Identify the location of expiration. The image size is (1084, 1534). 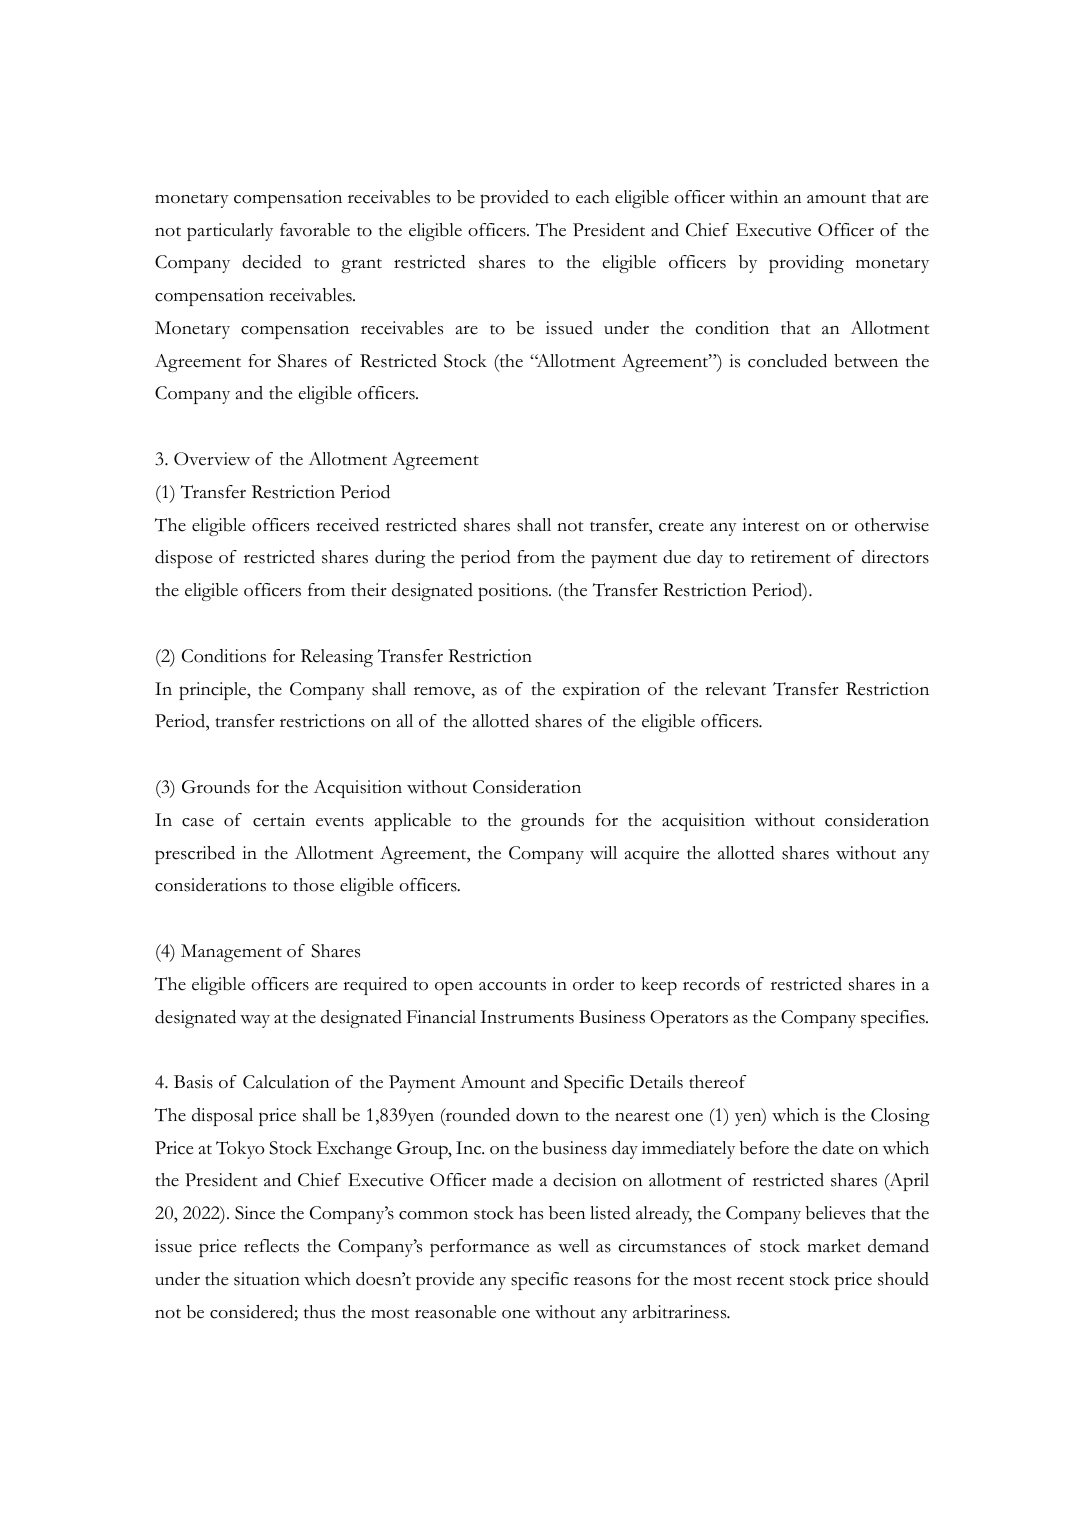
(601, 691).
